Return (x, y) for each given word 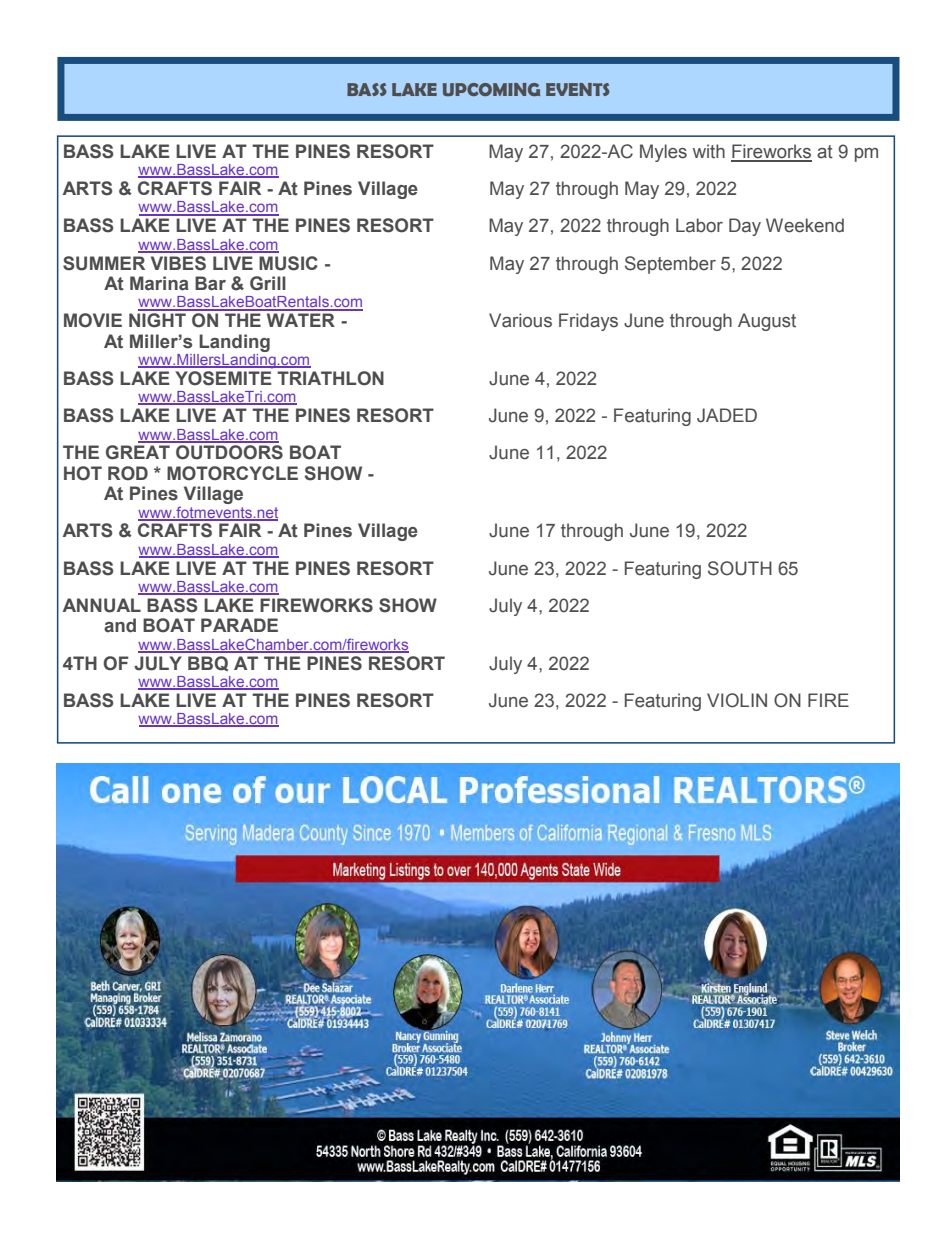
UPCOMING (491, 89)
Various (520, 320)
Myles (663, 153)
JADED (727, 415)
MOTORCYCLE (232, 473)
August (767, 322)
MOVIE (93, 320)
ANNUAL (102, 605)
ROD (128, 473)
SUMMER (104, 263)
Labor (699, 225)
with (709, 151)
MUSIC (288, 263)
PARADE (239, 625)
